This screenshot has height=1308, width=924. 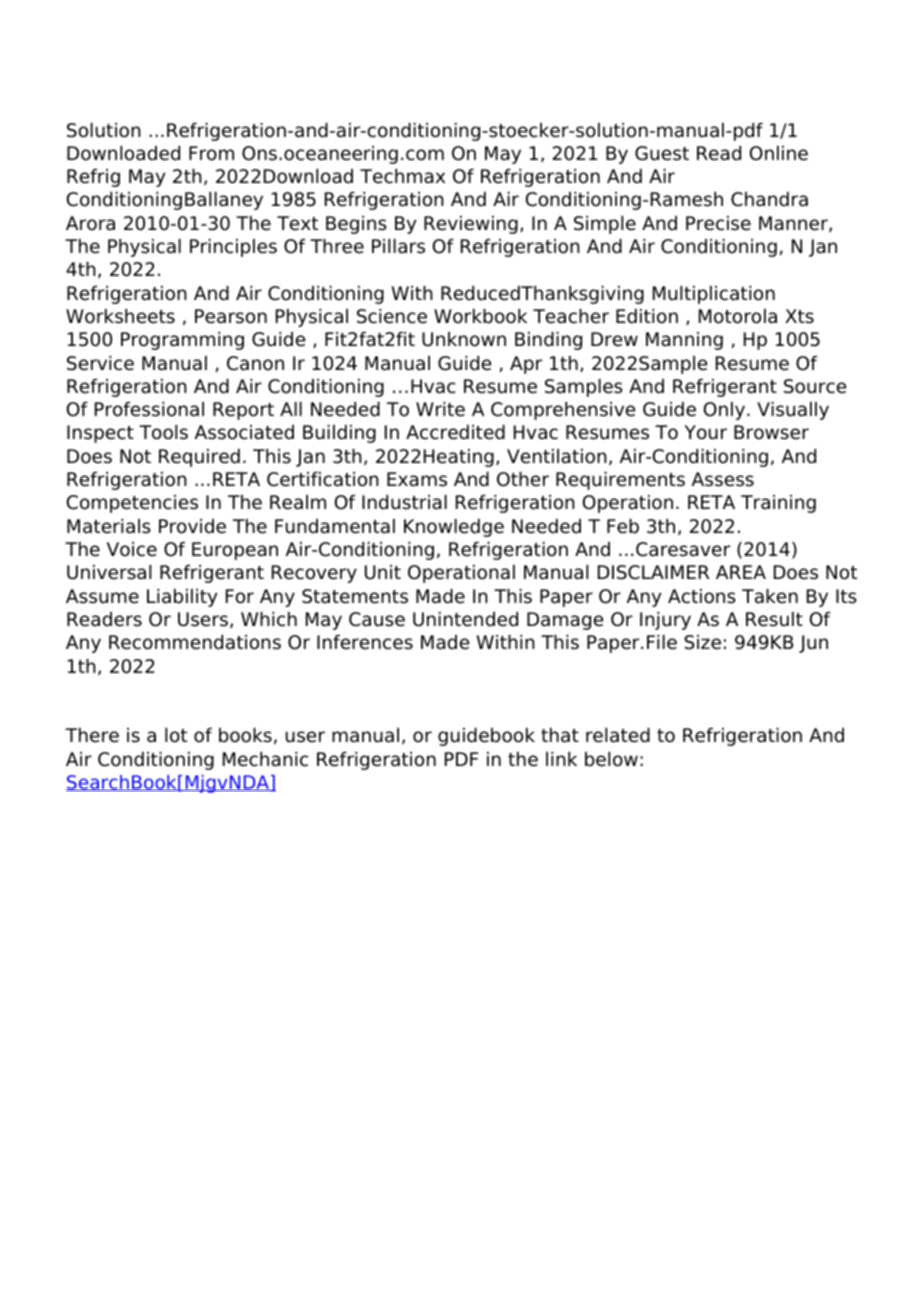 I want to click on Unknown, so click(x=464, y=339).
